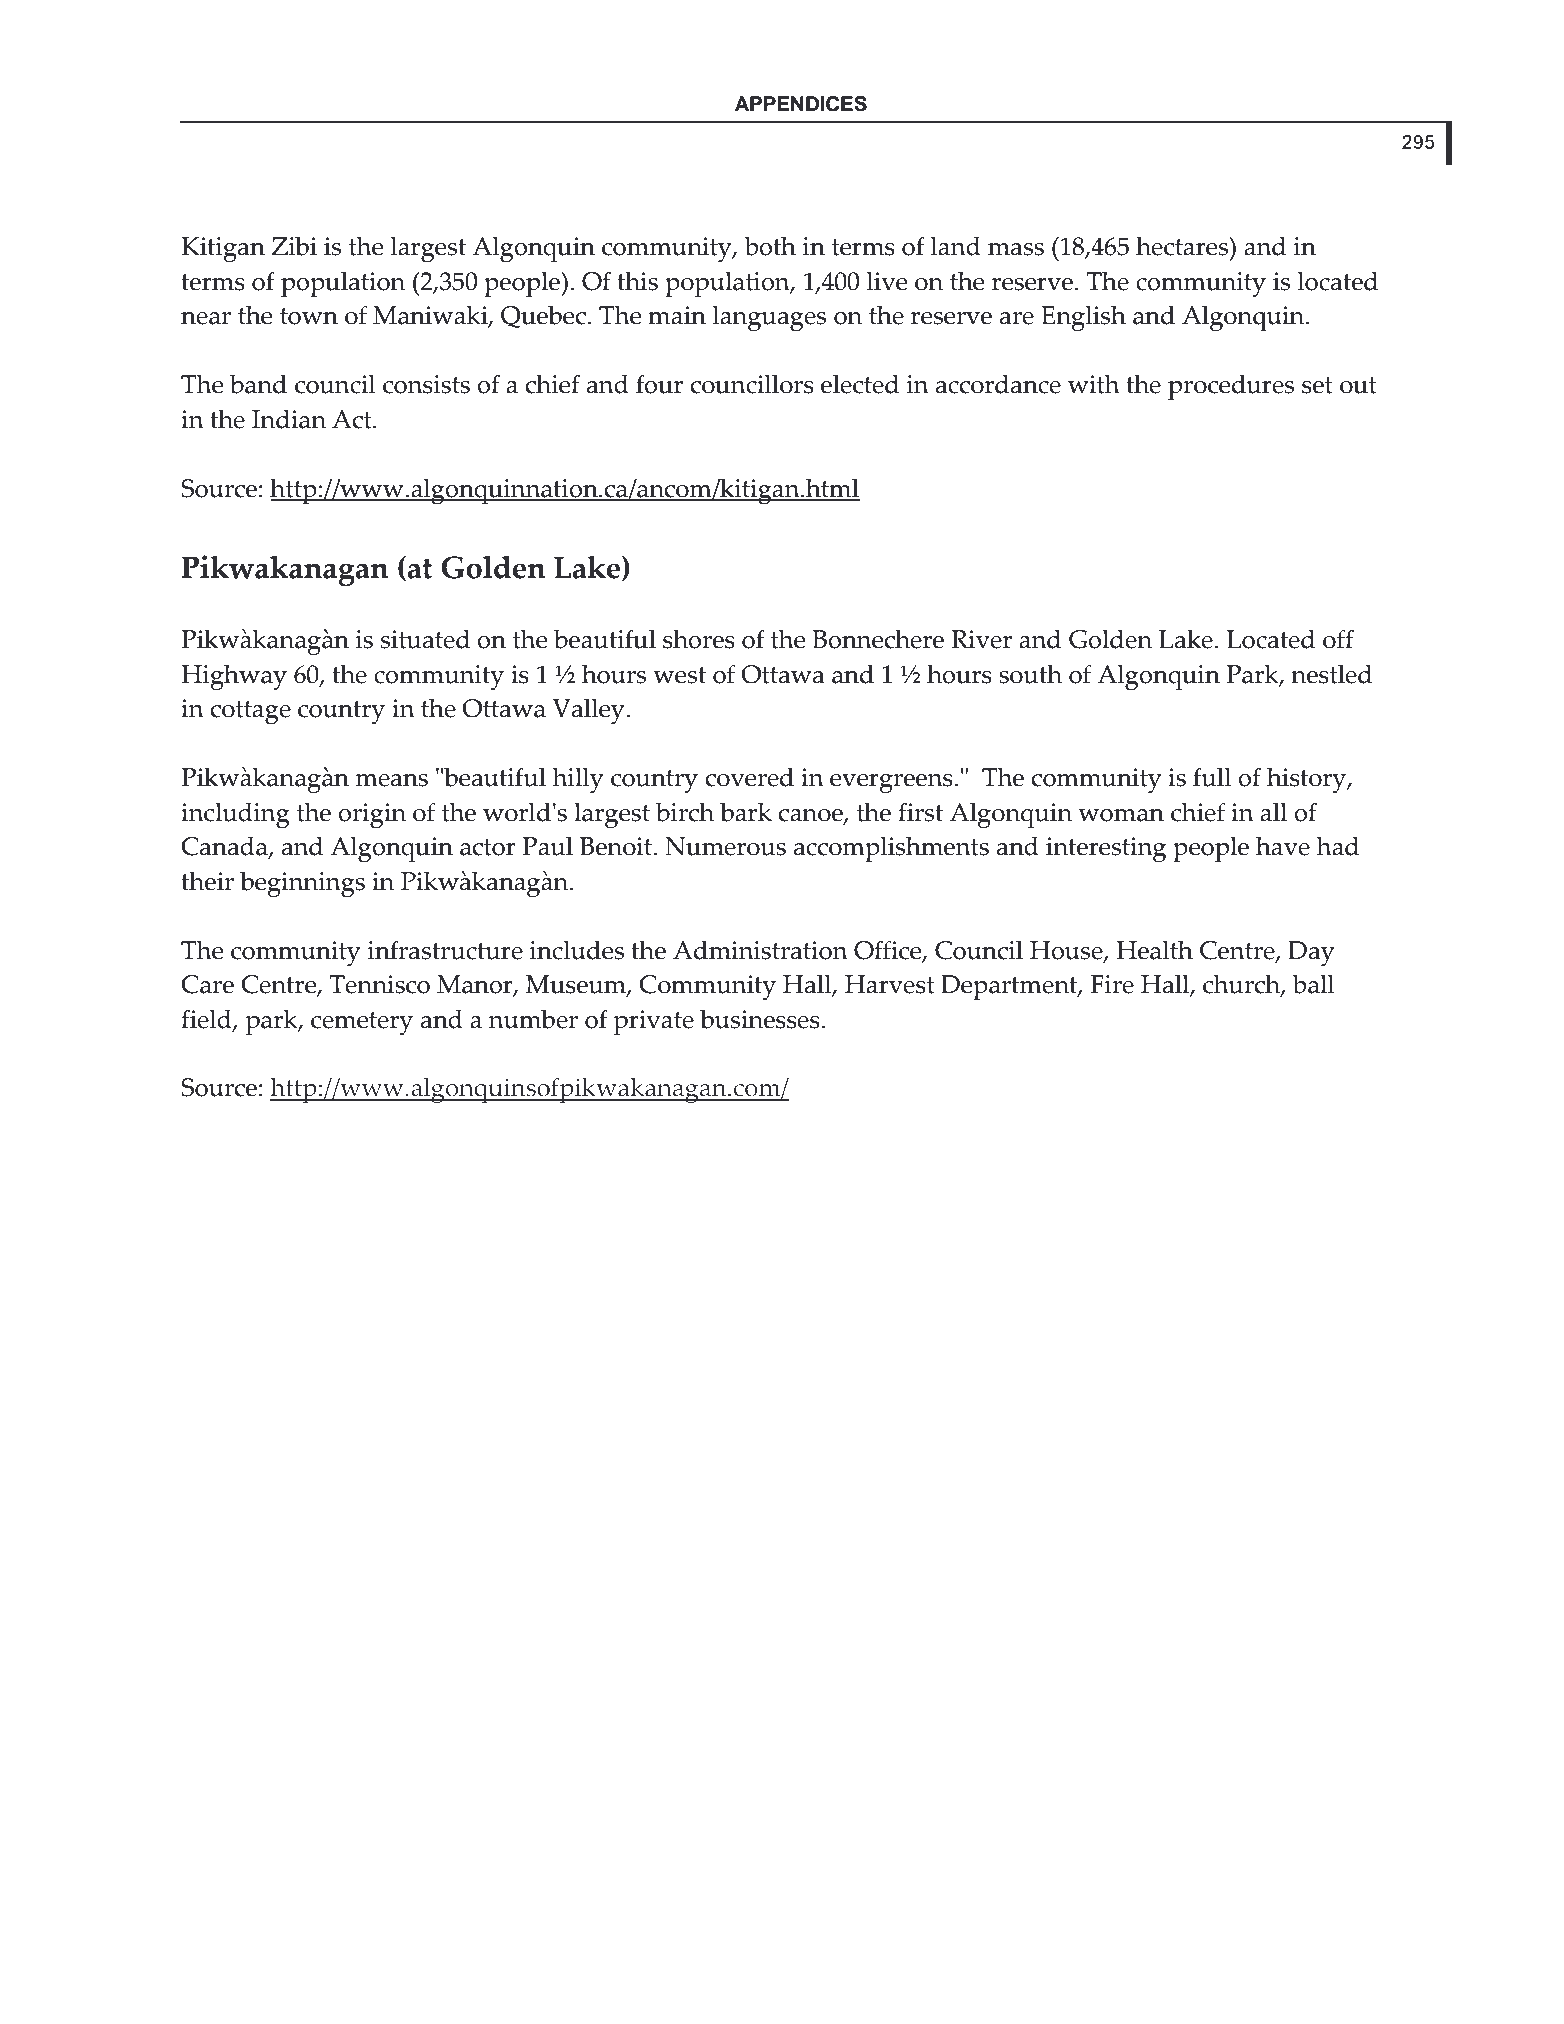 Image resolution: width=1564 pixels, height=2024 pixels. I want to click on River, so click(981, 639).
